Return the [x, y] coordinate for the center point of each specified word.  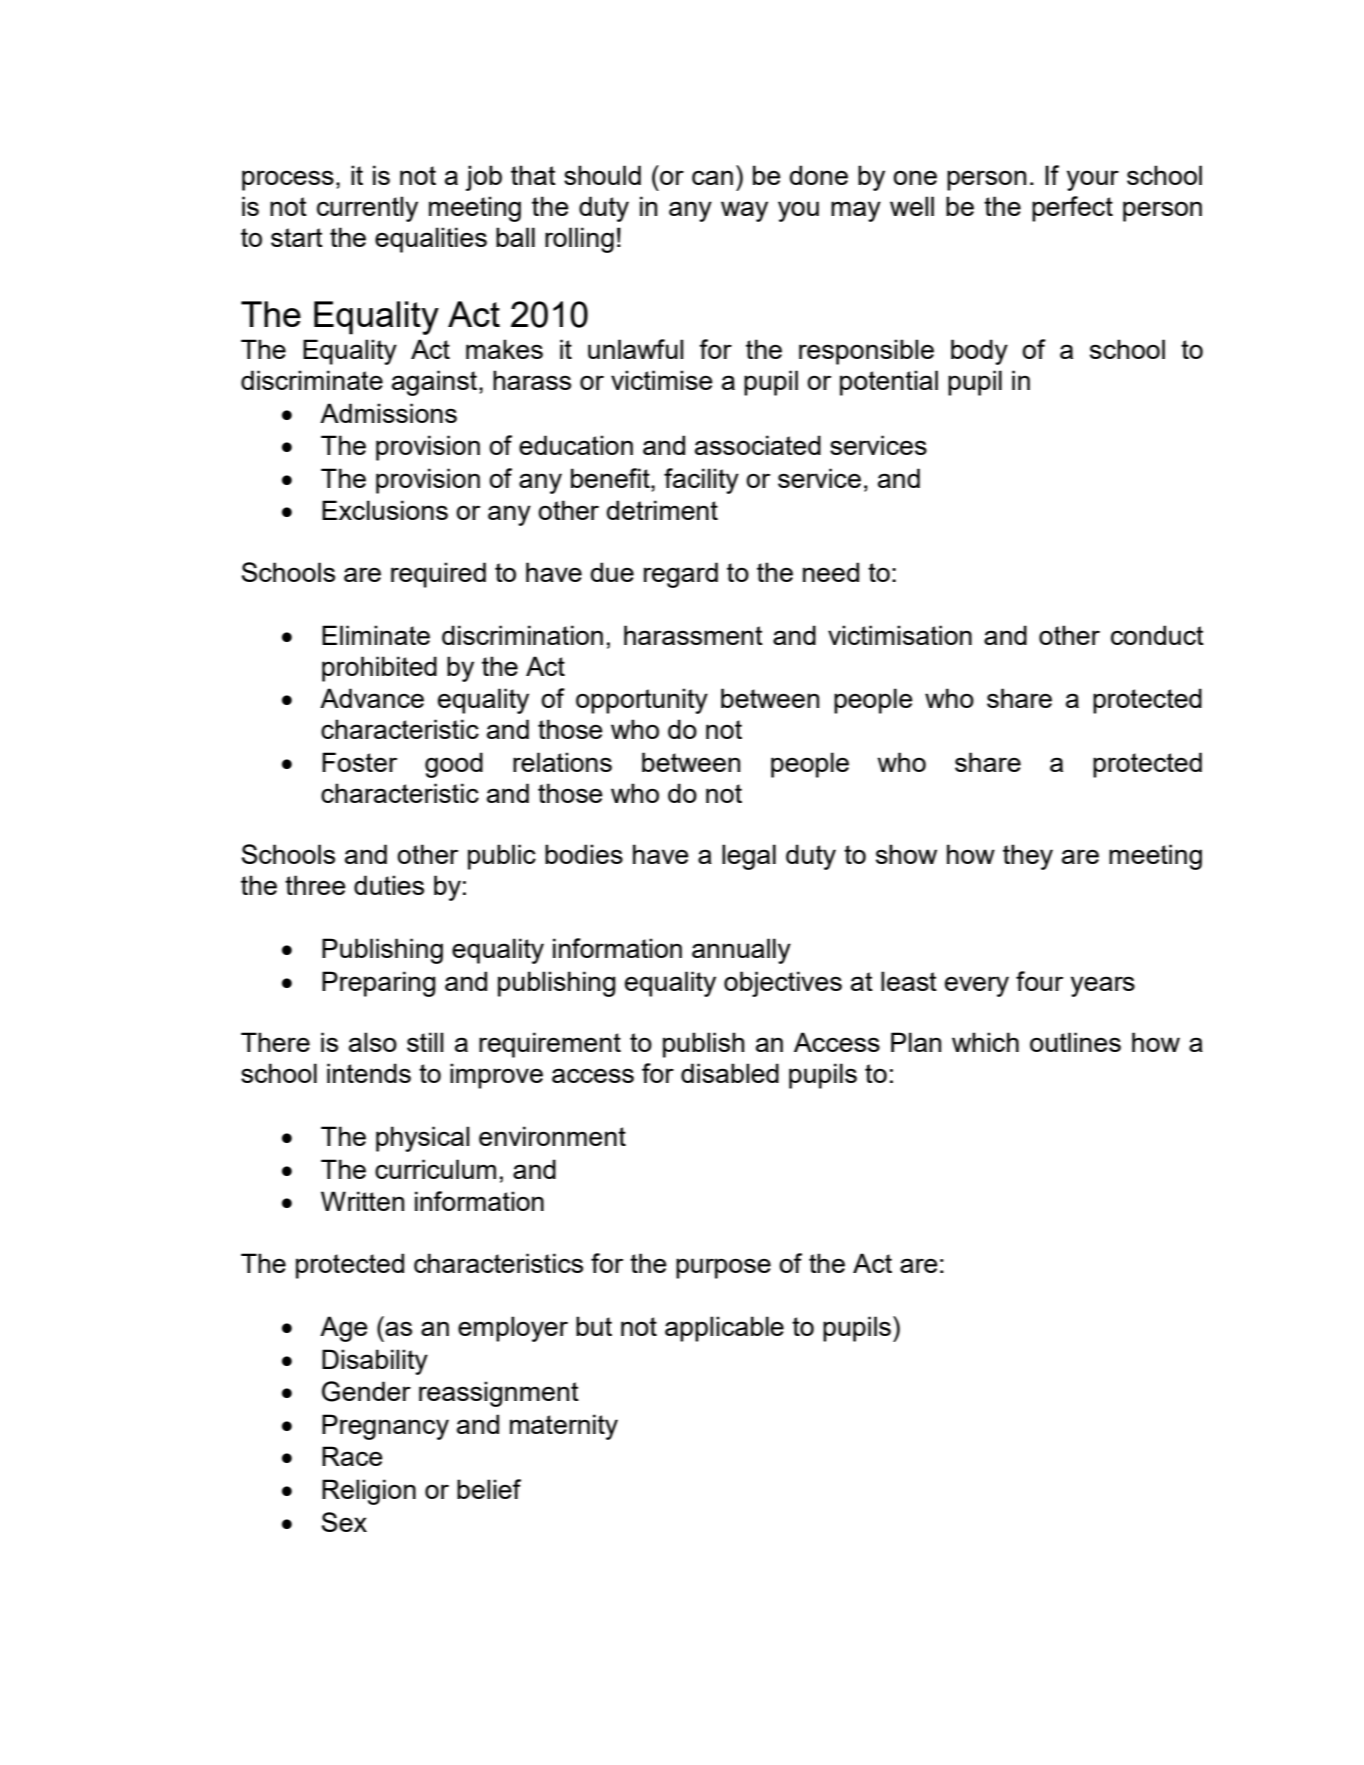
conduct [1157, 635]
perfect [1072, 209]
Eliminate [376, 635]
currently [367, 209]
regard [681, 575]
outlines [1075, 1042]
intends [369, 1073]
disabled [730, 1073]
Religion [369, 1492]
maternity [564, 1427]
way [744, 211]
